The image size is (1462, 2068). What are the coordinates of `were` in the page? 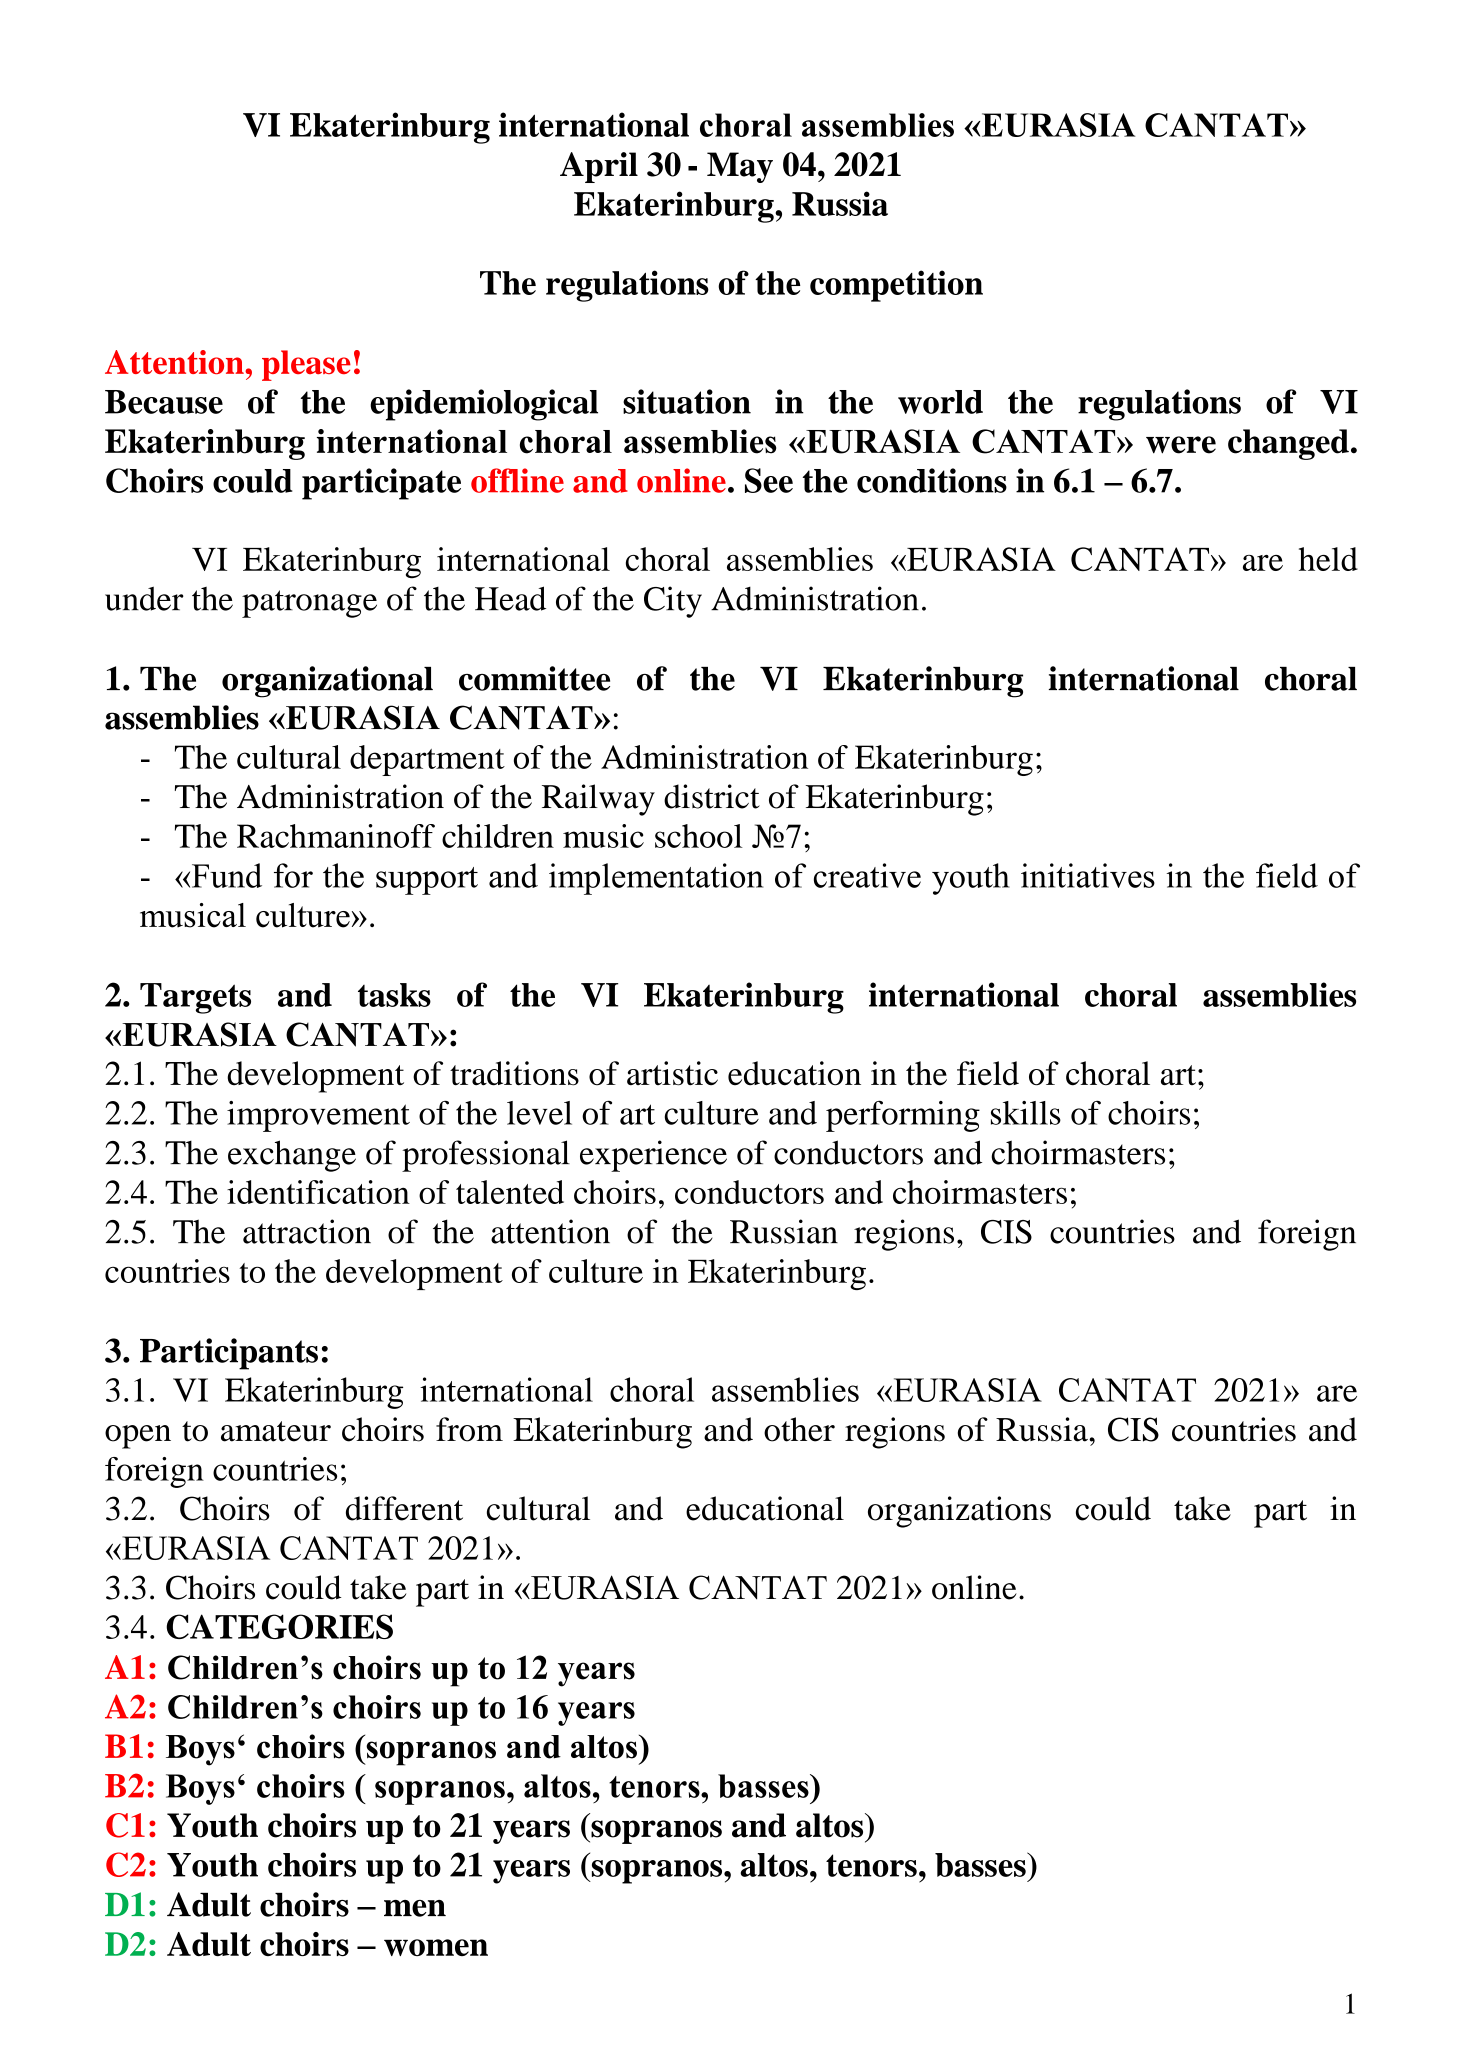 It's located at (1181, 445).
